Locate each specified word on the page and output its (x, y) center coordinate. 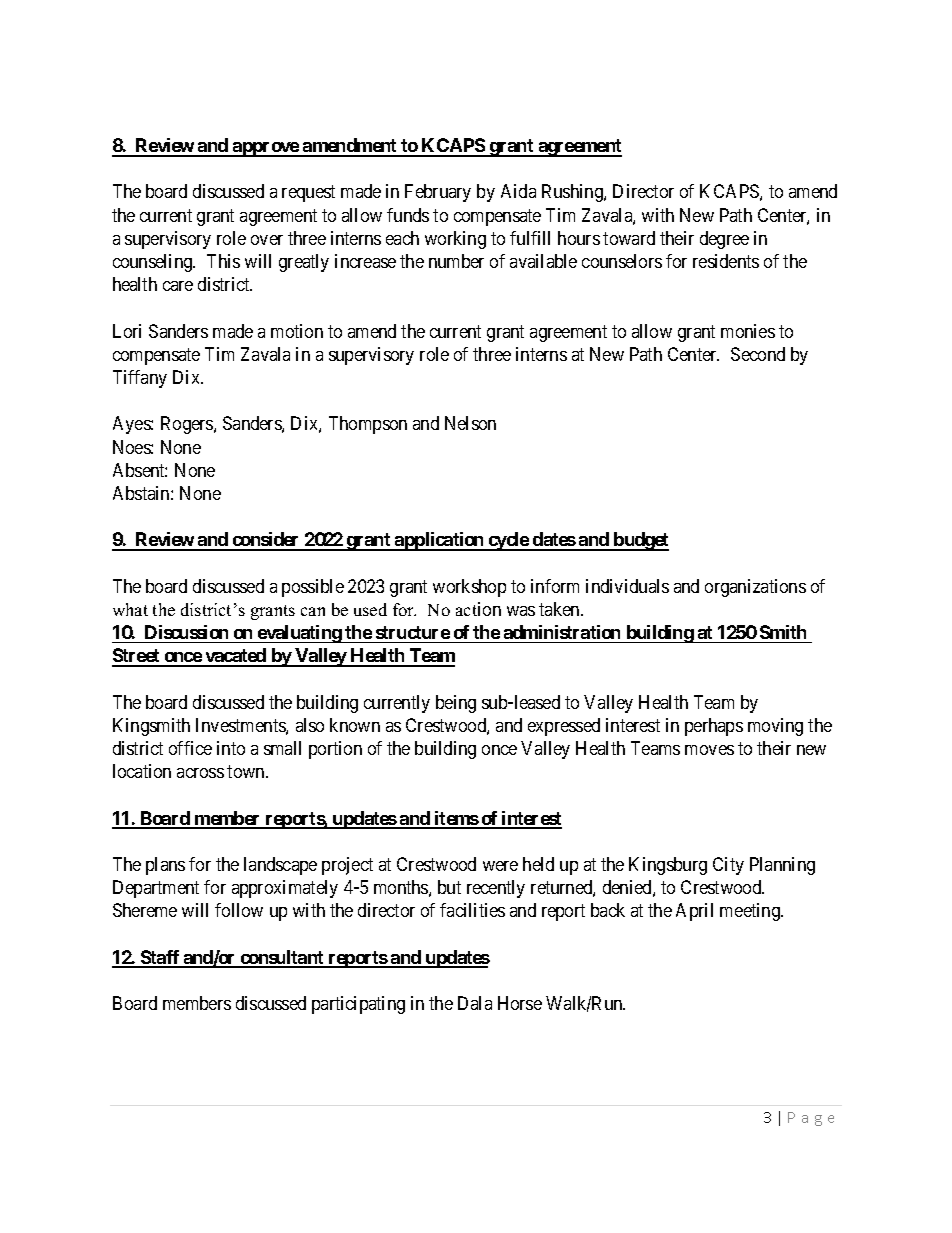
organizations (755, 588)
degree (724, 240)
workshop (469, 588)
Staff (160, 958)
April (694, 912)
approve (265, 149)
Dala (475, 1003)
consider (266, 541)
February (438, 193)
